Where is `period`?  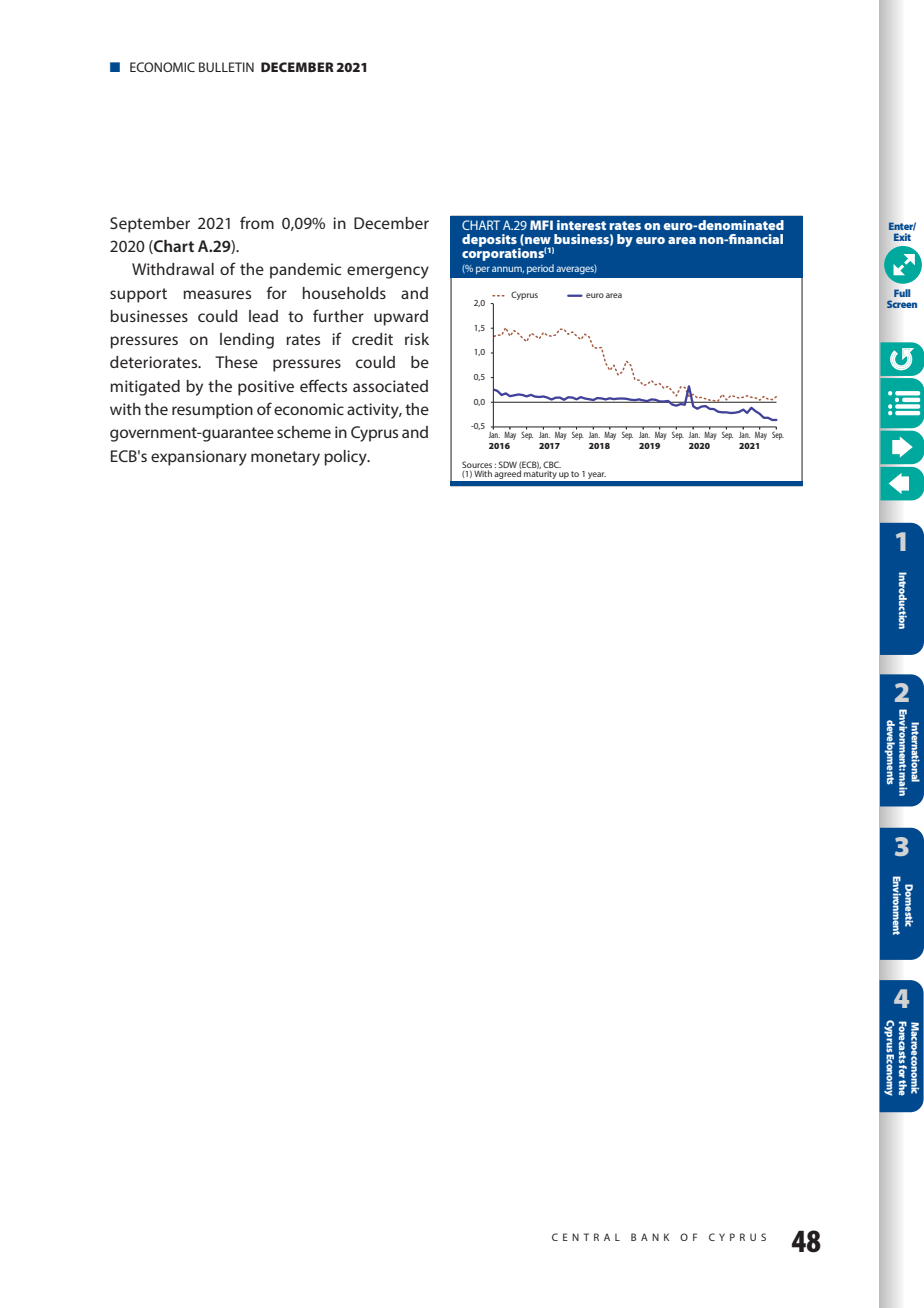
period is located at coordinates (540, 269).
